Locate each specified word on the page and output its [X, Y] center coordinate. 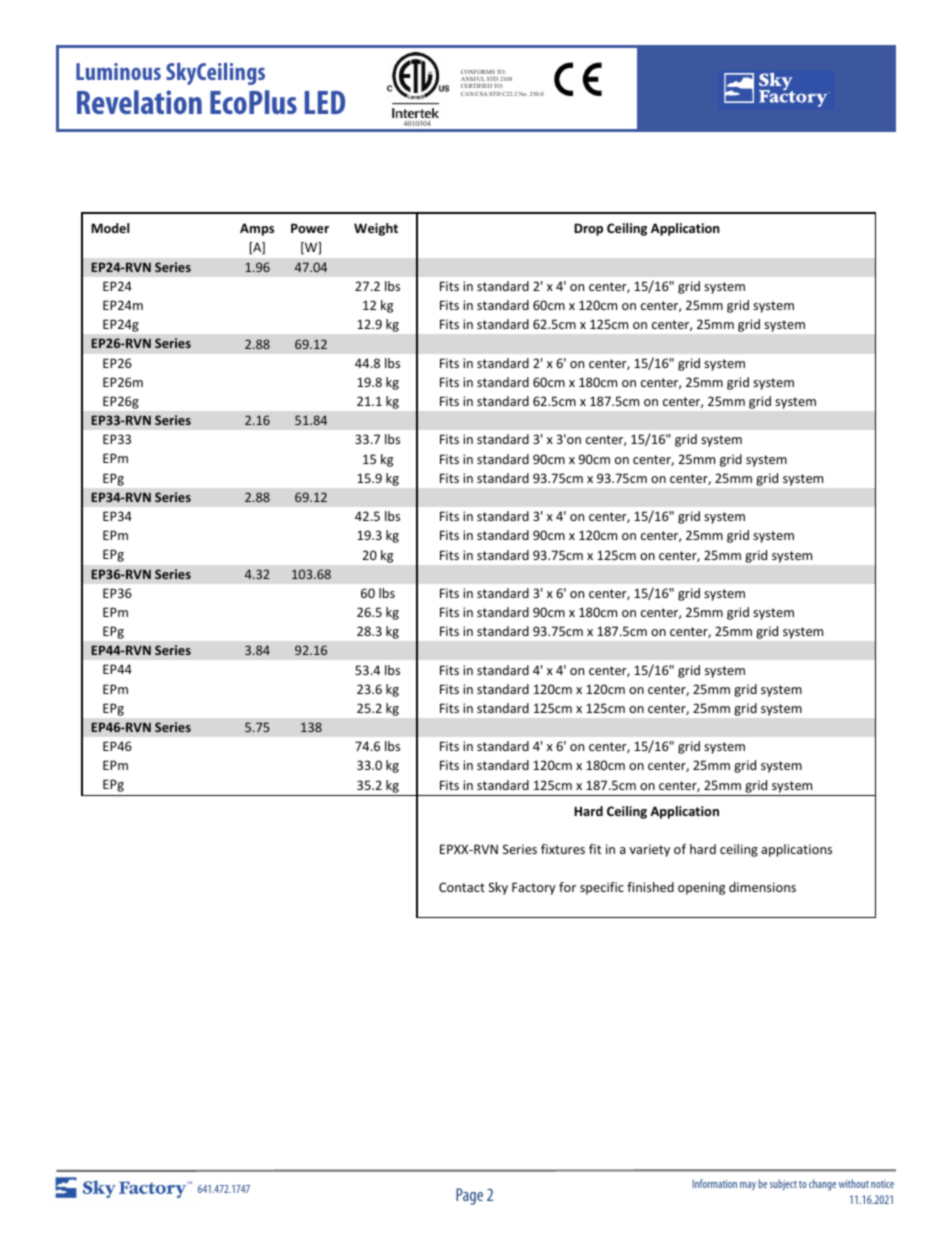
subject [783, 1184]
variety [650, 850]
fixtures [563, 849]
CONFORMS [478, 72]
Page [469, 1196]
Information [715, 1183]
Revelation [139, 102]
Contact [462, 887]
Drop [588, 229]
